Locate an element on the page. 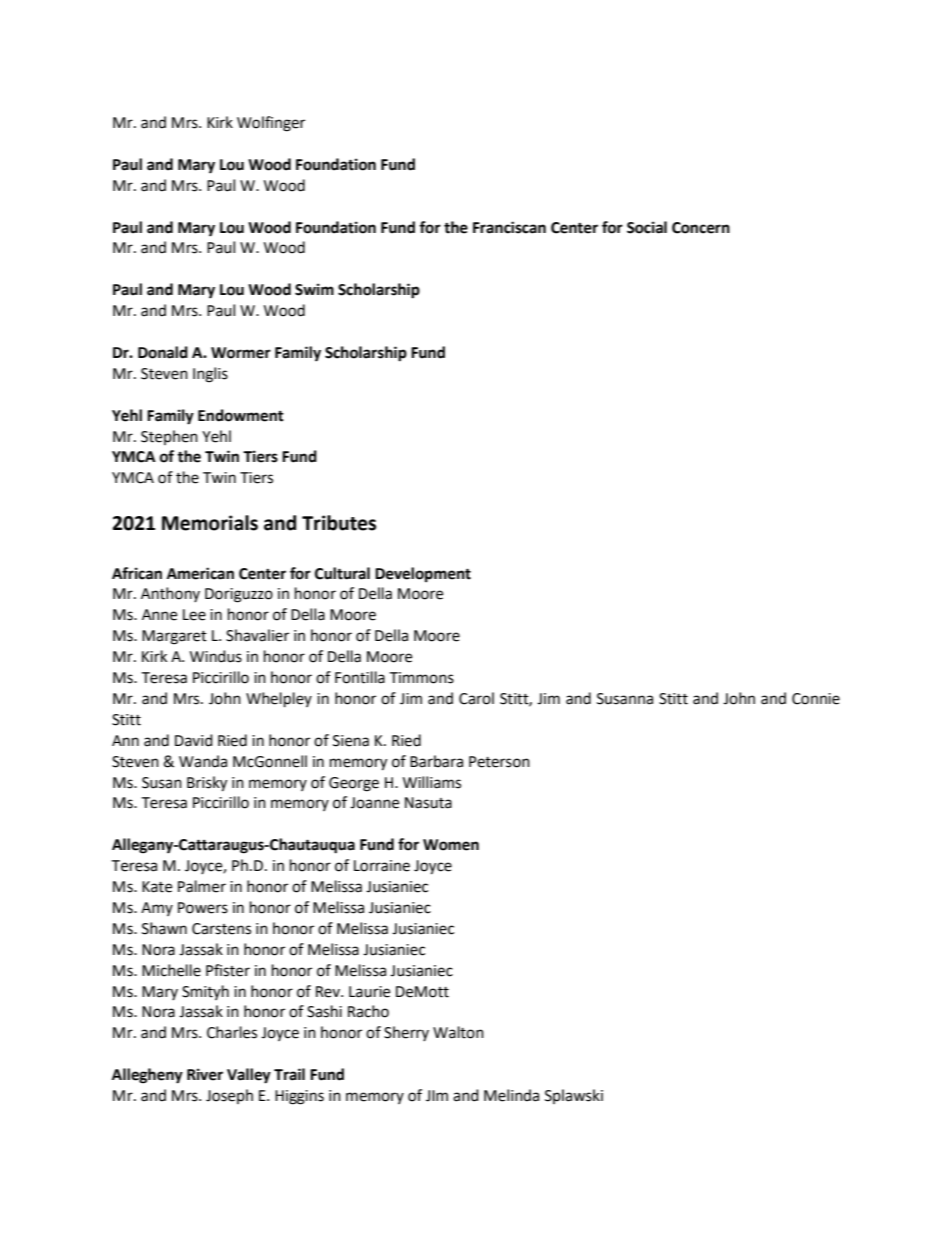  Concern is located at coordinates (701, 228).
